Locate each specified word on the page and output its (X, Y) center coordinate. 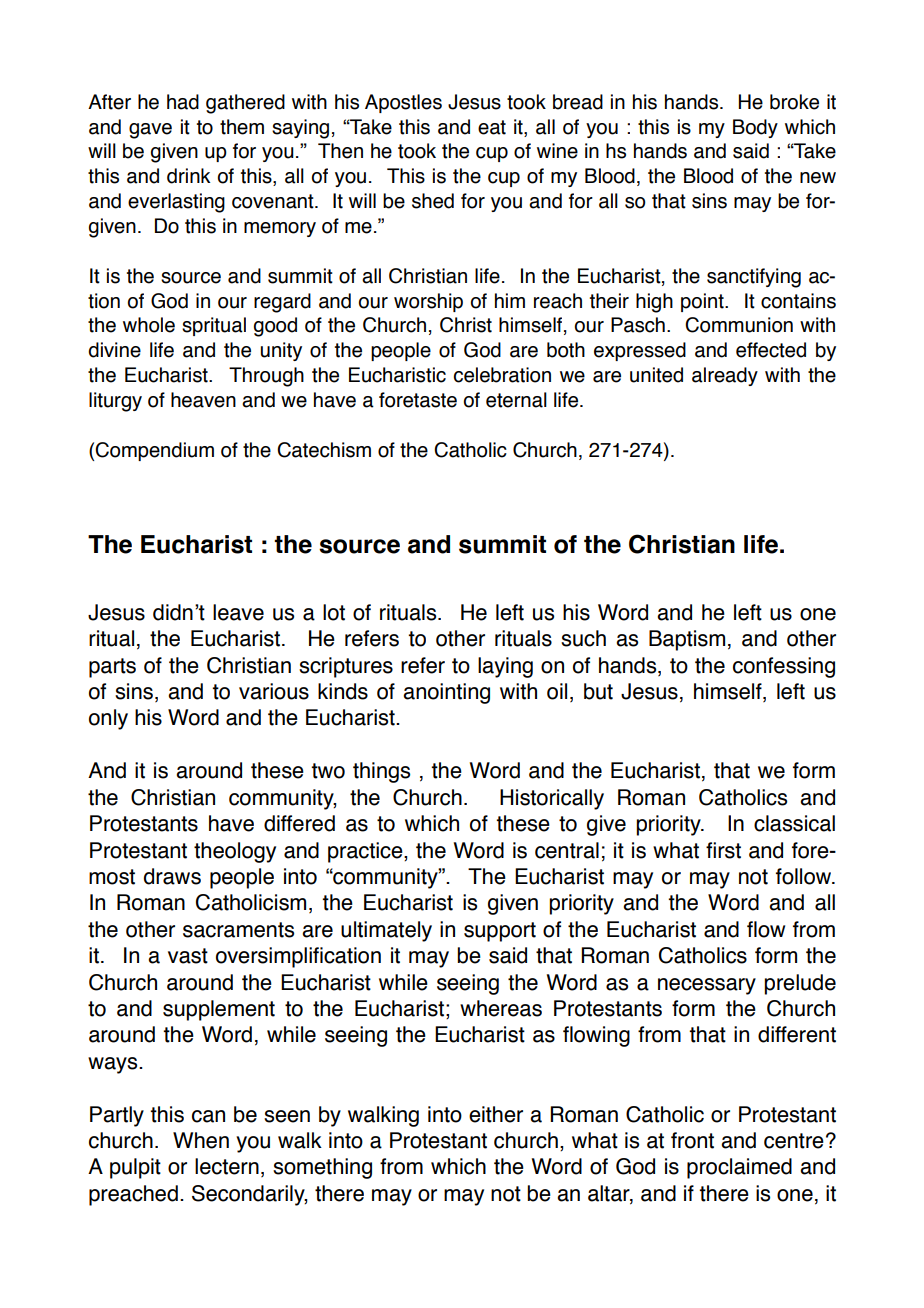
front (692, 1140)
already (725, 376)
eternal (516, 400)
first (723, 850)
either (496, 1114)
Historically (552, 799)
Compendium (154, 451)
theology (235, 852)
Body (755, 128)
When (201, 1140)
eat (492, 127)
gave (150, 131)
